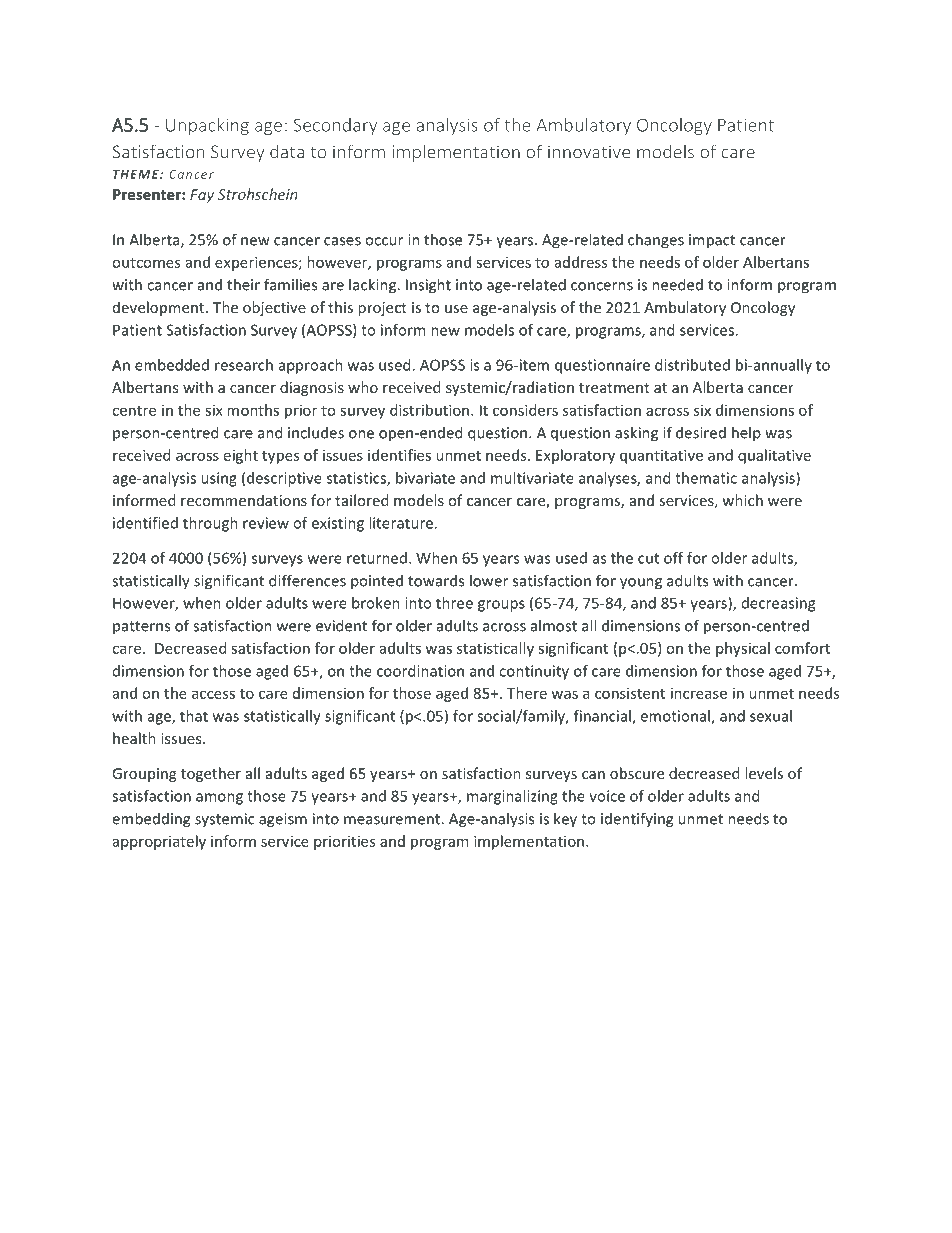 Image resolution: width=952 pixels, height=1233 pixels. Describe the element at coordinates (219, 799) in the screenshot. I see `among` at that location.
